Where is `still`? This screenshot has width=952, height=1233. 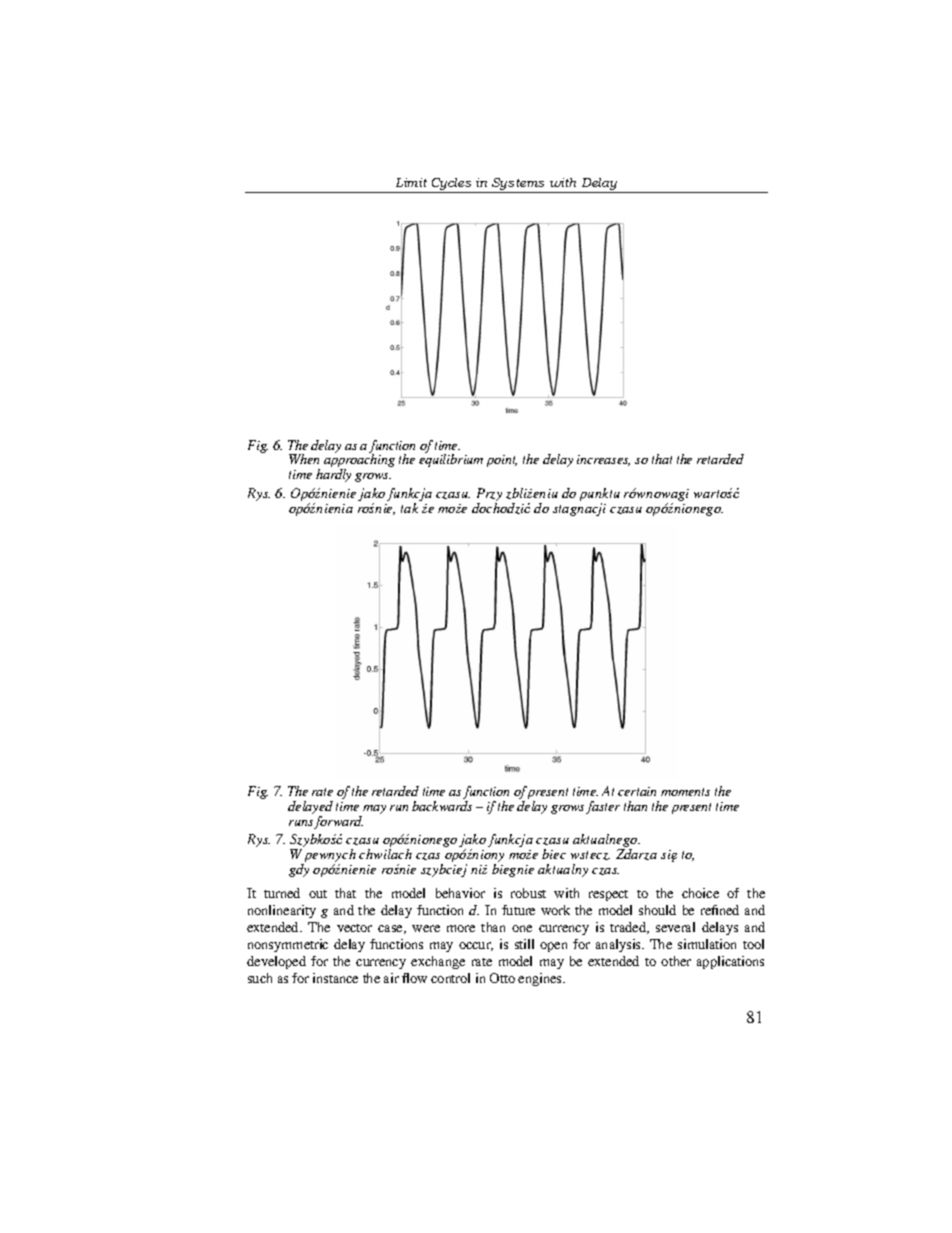
still is located at coordinates (524, 944).
